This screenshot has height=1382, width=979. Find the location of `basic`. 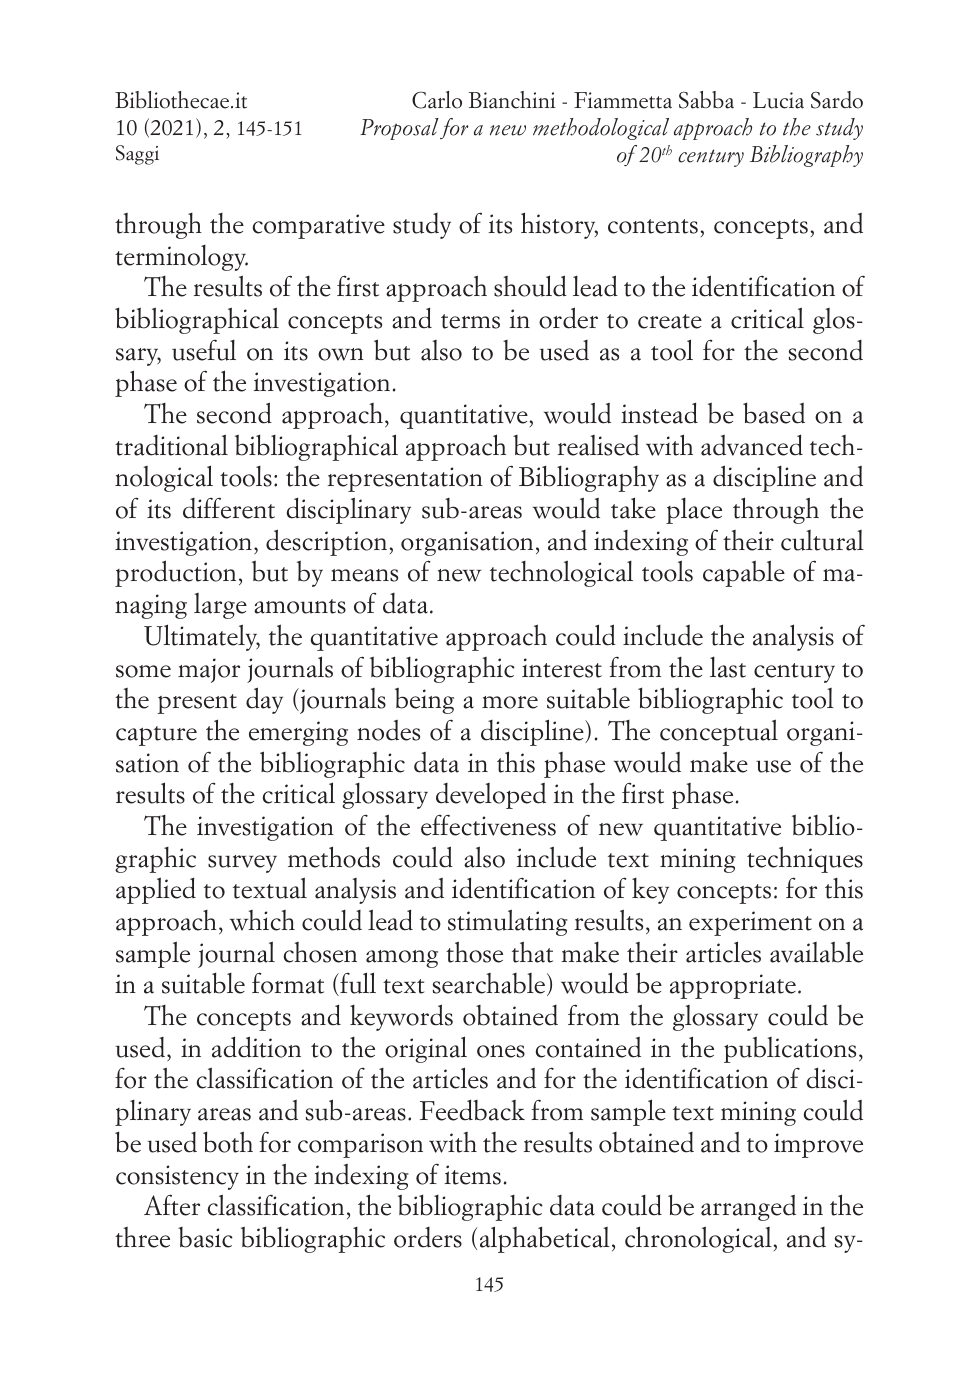

basic is located at coordinates (205, 1237).
